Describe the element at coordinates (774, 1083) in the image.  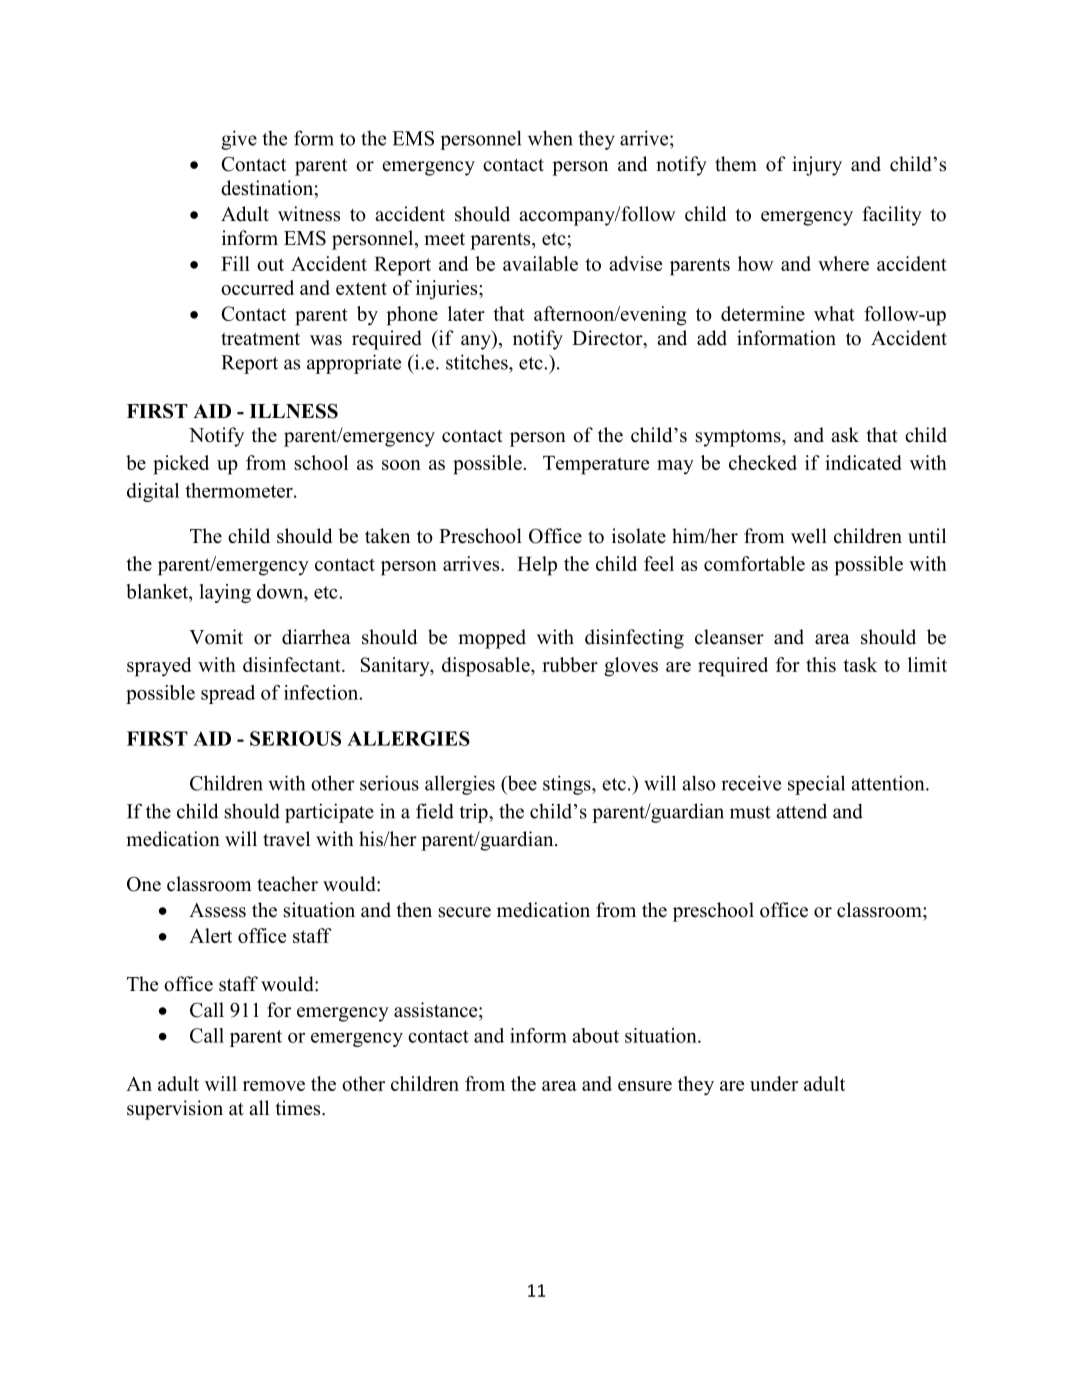
I see `under` at that location.
